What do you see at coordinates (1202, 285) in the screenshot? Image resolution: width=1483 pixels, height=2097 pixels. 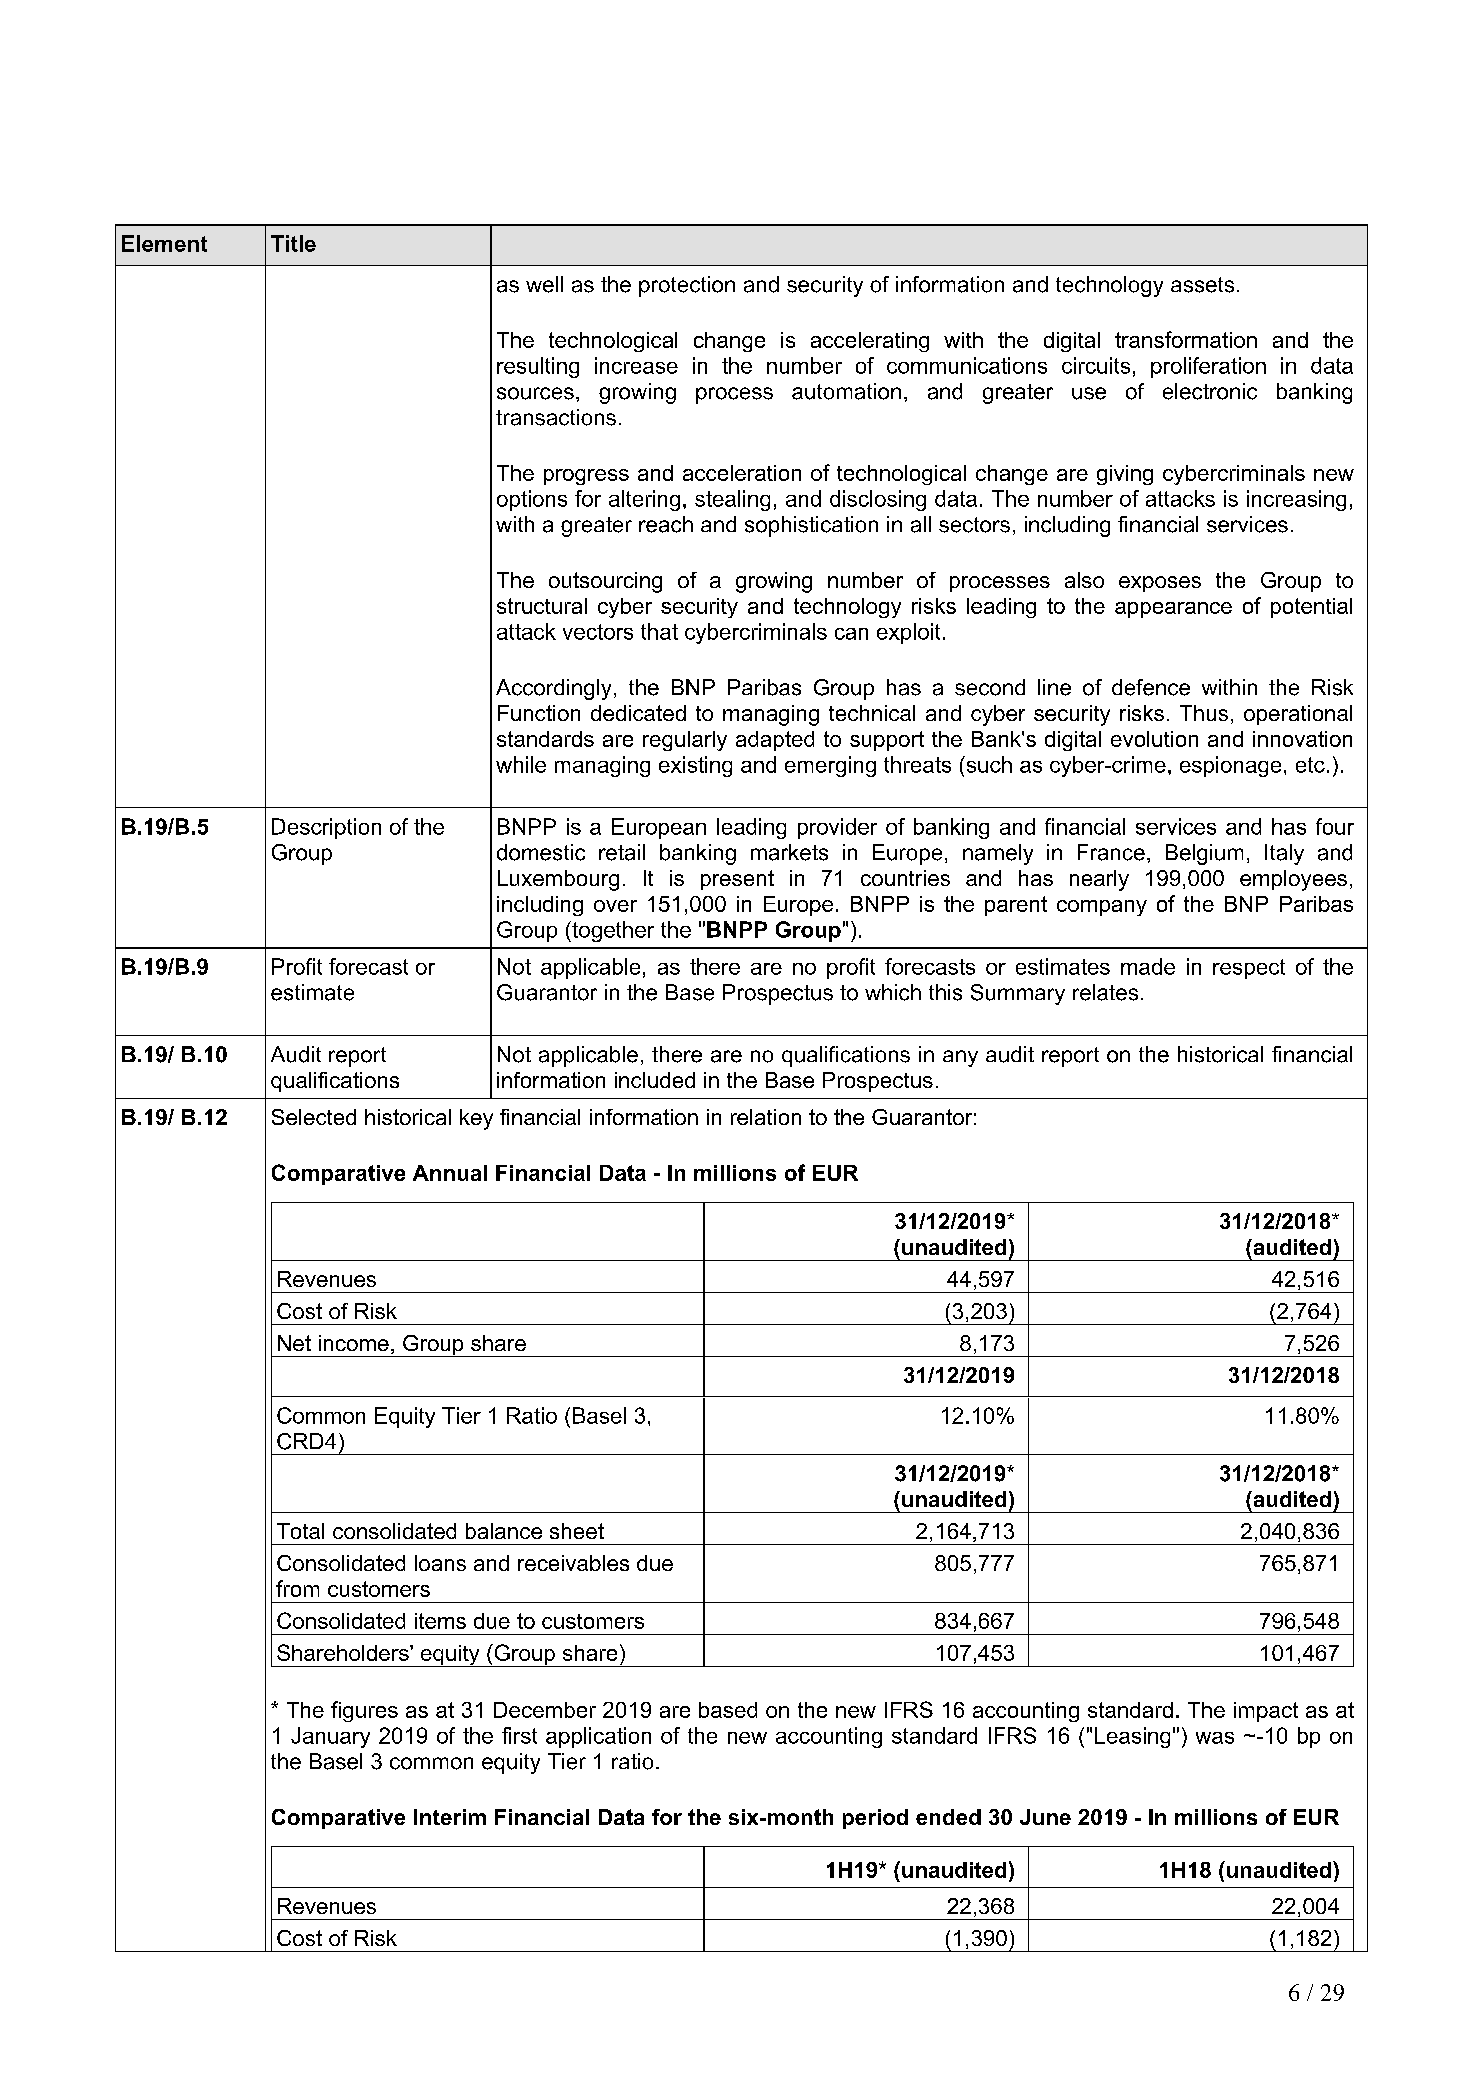 I see `assets` at bounding box center [1202, 285].
